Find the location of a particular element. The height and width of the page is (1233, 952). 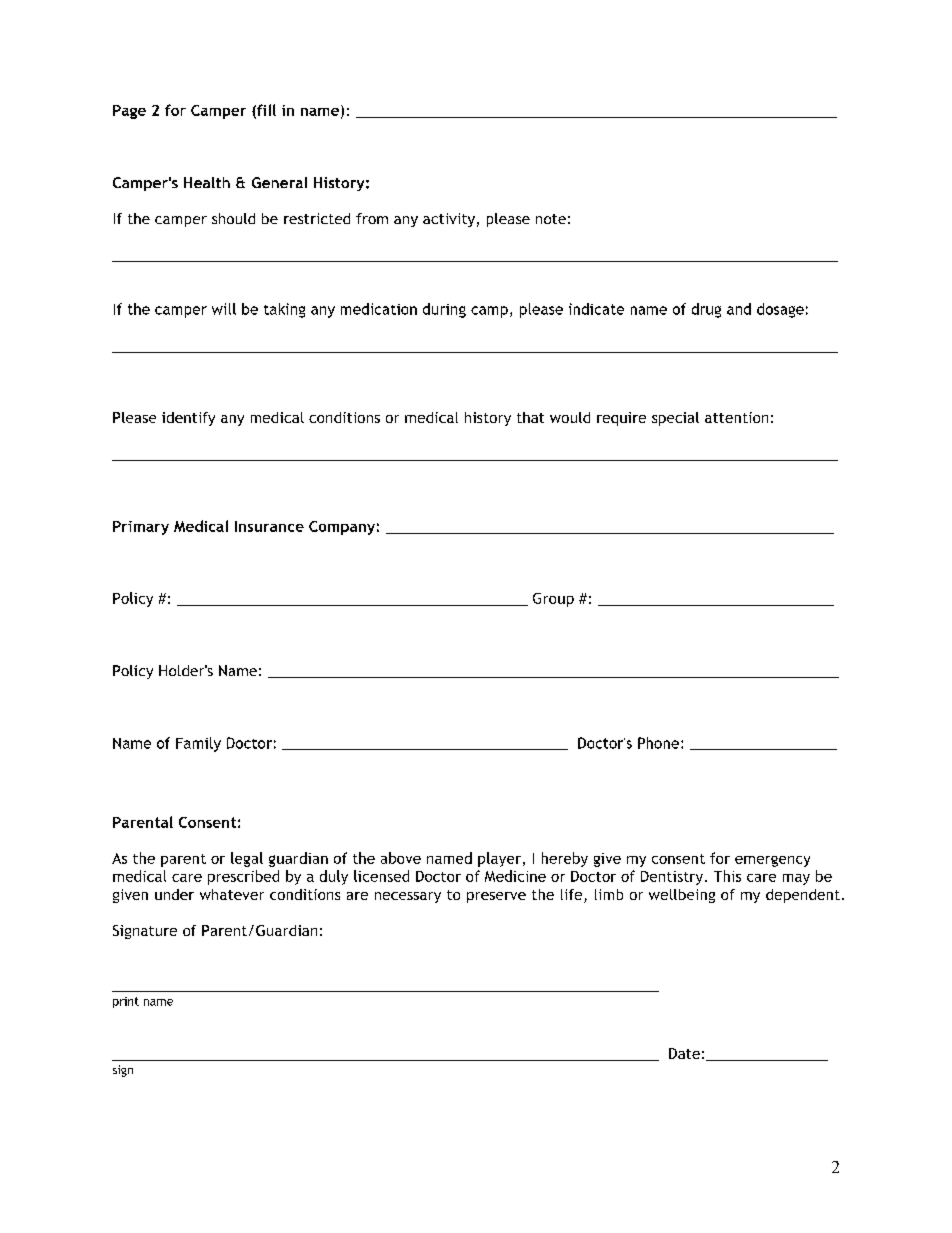

Health is located at coordinates (207, 182).
